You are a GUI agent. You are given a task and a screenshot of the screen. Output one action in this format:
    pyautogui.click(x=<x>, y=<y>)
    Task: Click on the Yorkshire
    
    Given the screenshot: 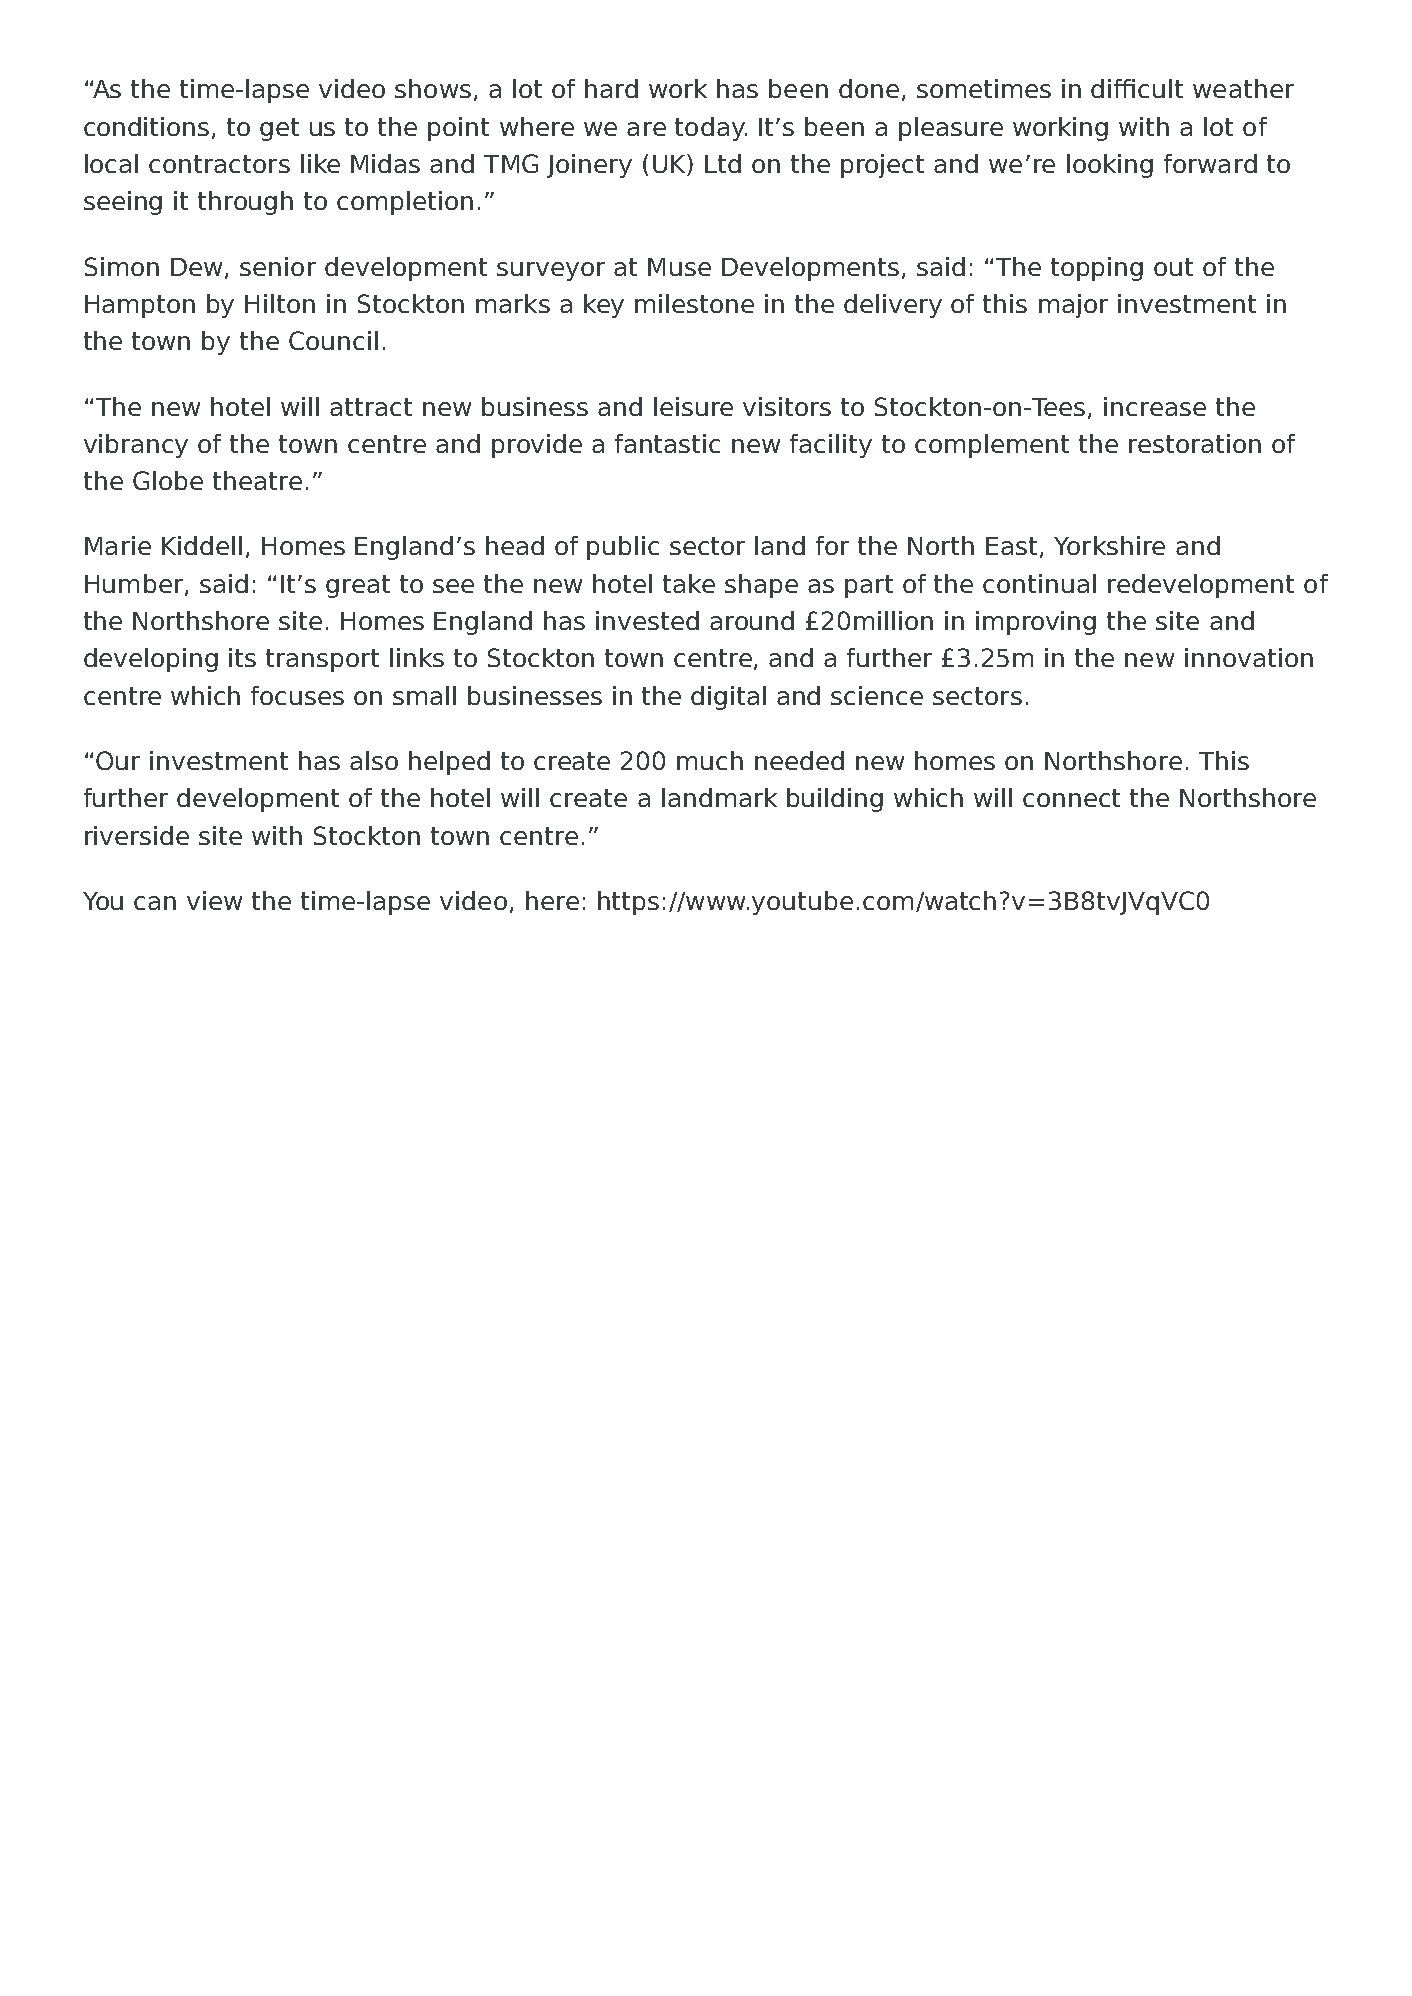 What is the action you would take?
    pyautogui.click(x=1109, y=545)
